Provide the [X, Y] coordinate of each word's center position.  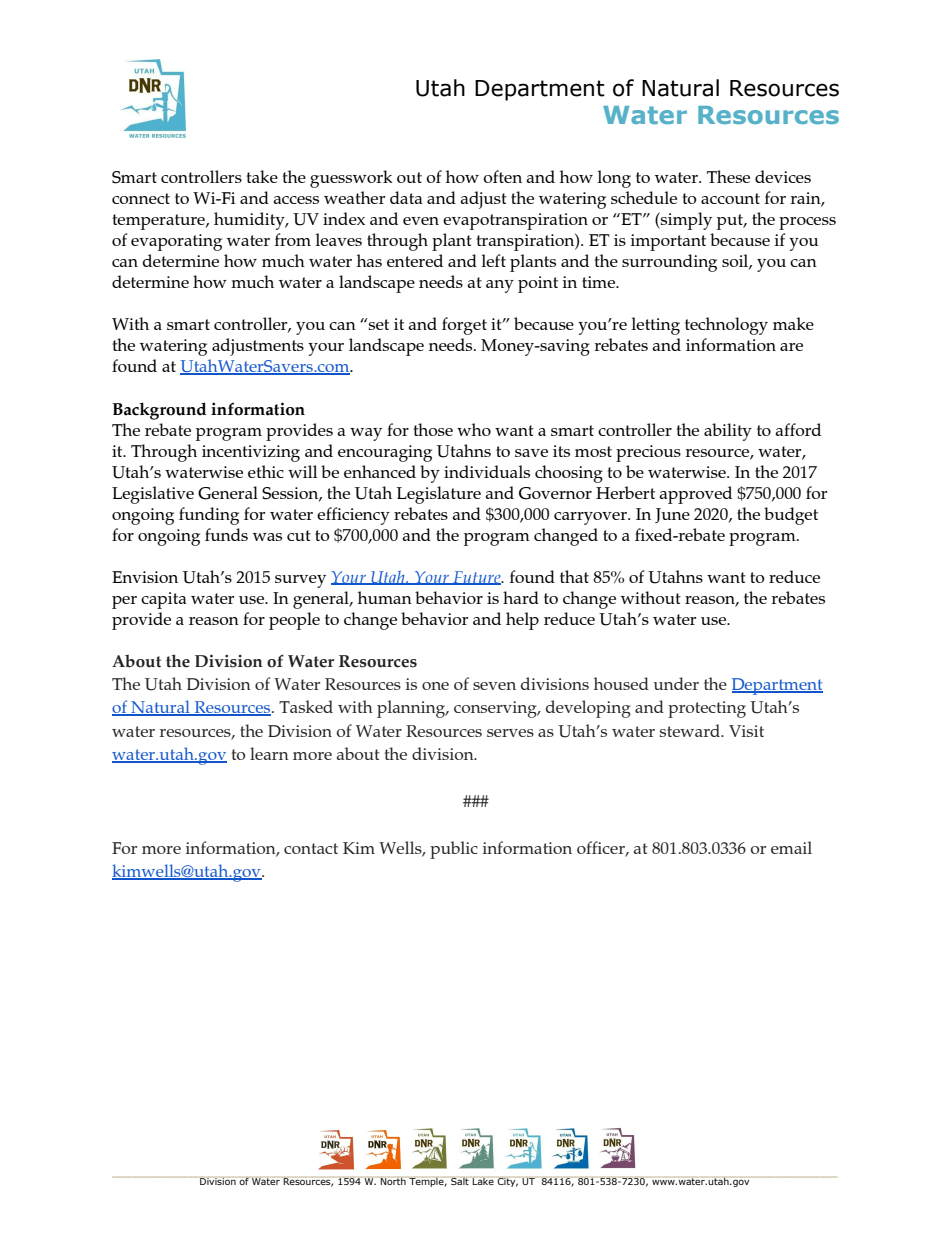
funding [209, 516]
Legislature [438, 495]
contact [311, 848]
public [454, 850]
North [393, 1181]
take [262, 176]
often [502, 176]
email [791, 847]
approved [695, 495]
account [730, 198]
